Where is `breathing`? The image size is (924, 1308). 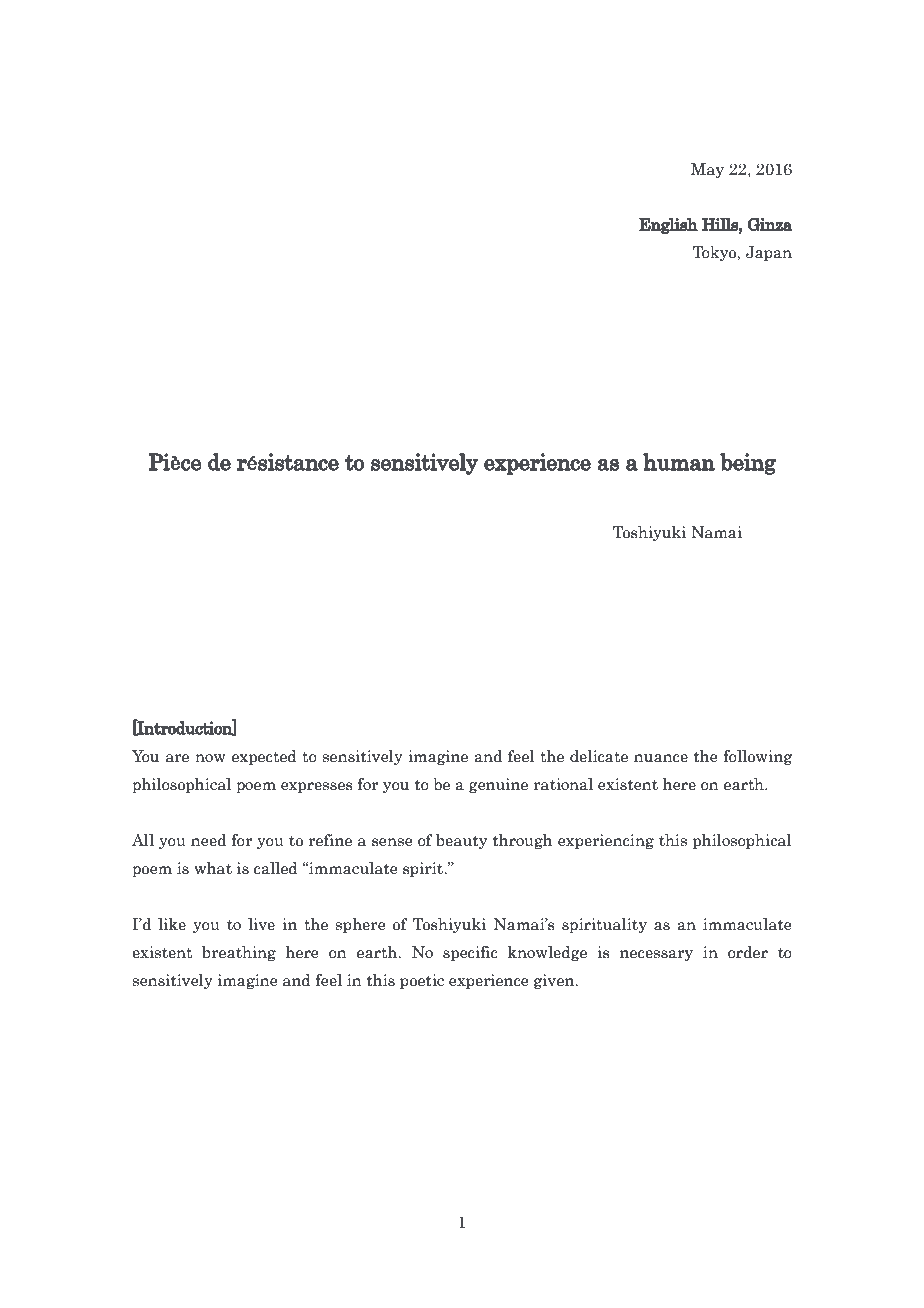 breathing is located at coordinates (239, 953).
